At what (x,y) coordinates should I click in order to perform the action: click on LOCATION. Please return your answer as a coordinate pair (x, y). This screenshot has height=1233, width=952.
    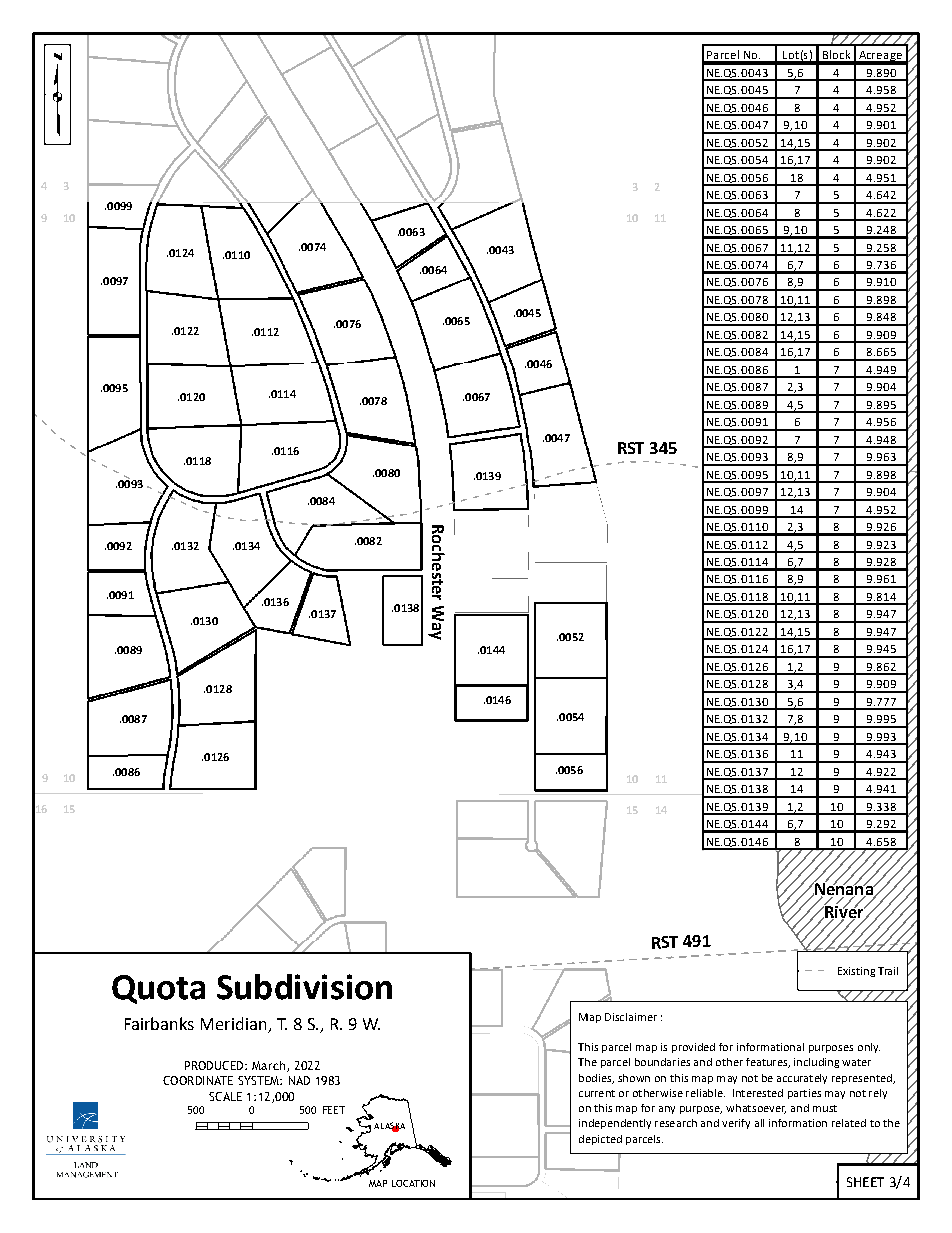
    Looking at the image, I should click on (413, 1183).
